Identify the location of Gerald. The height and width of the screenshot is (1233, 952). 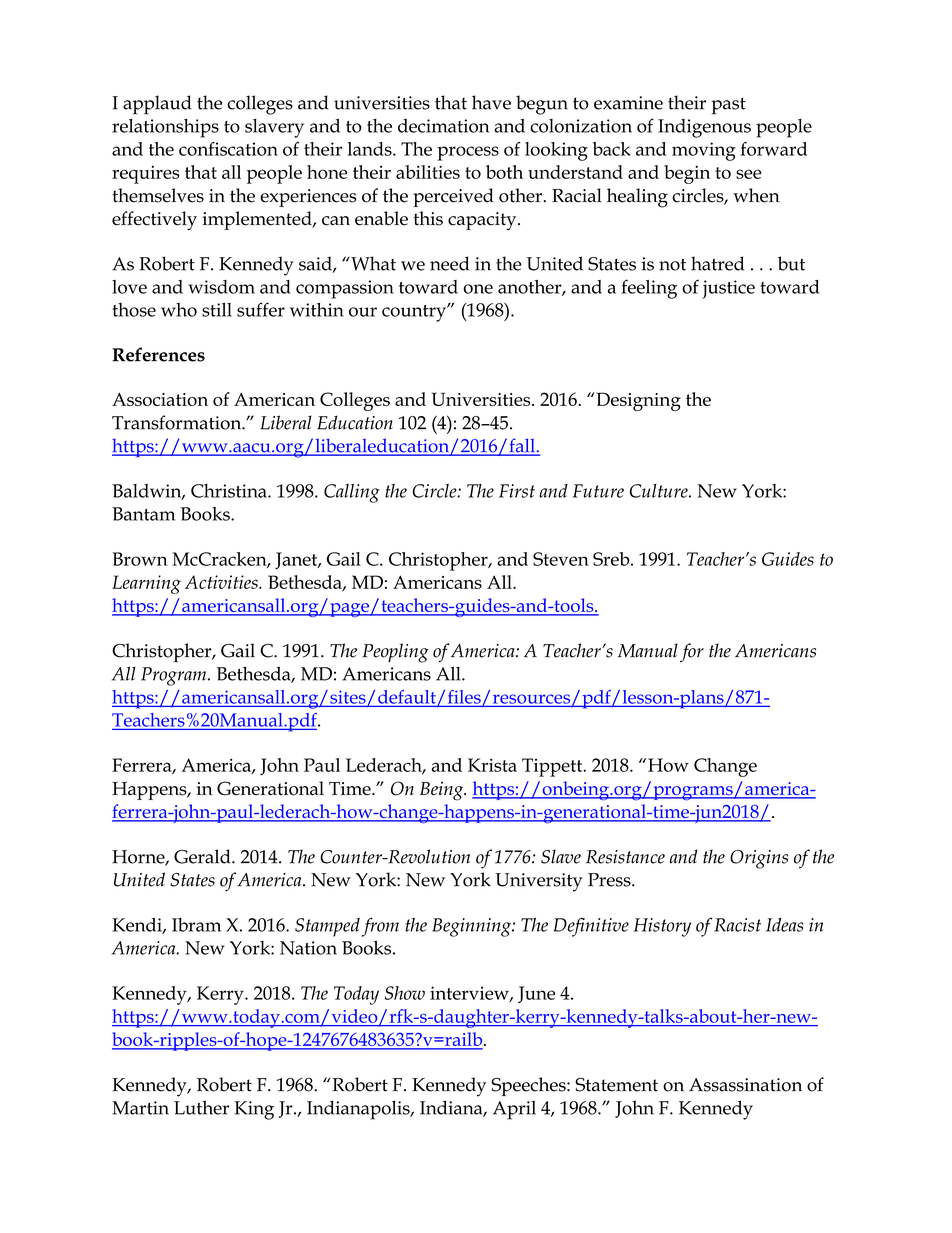
(203, 856).
